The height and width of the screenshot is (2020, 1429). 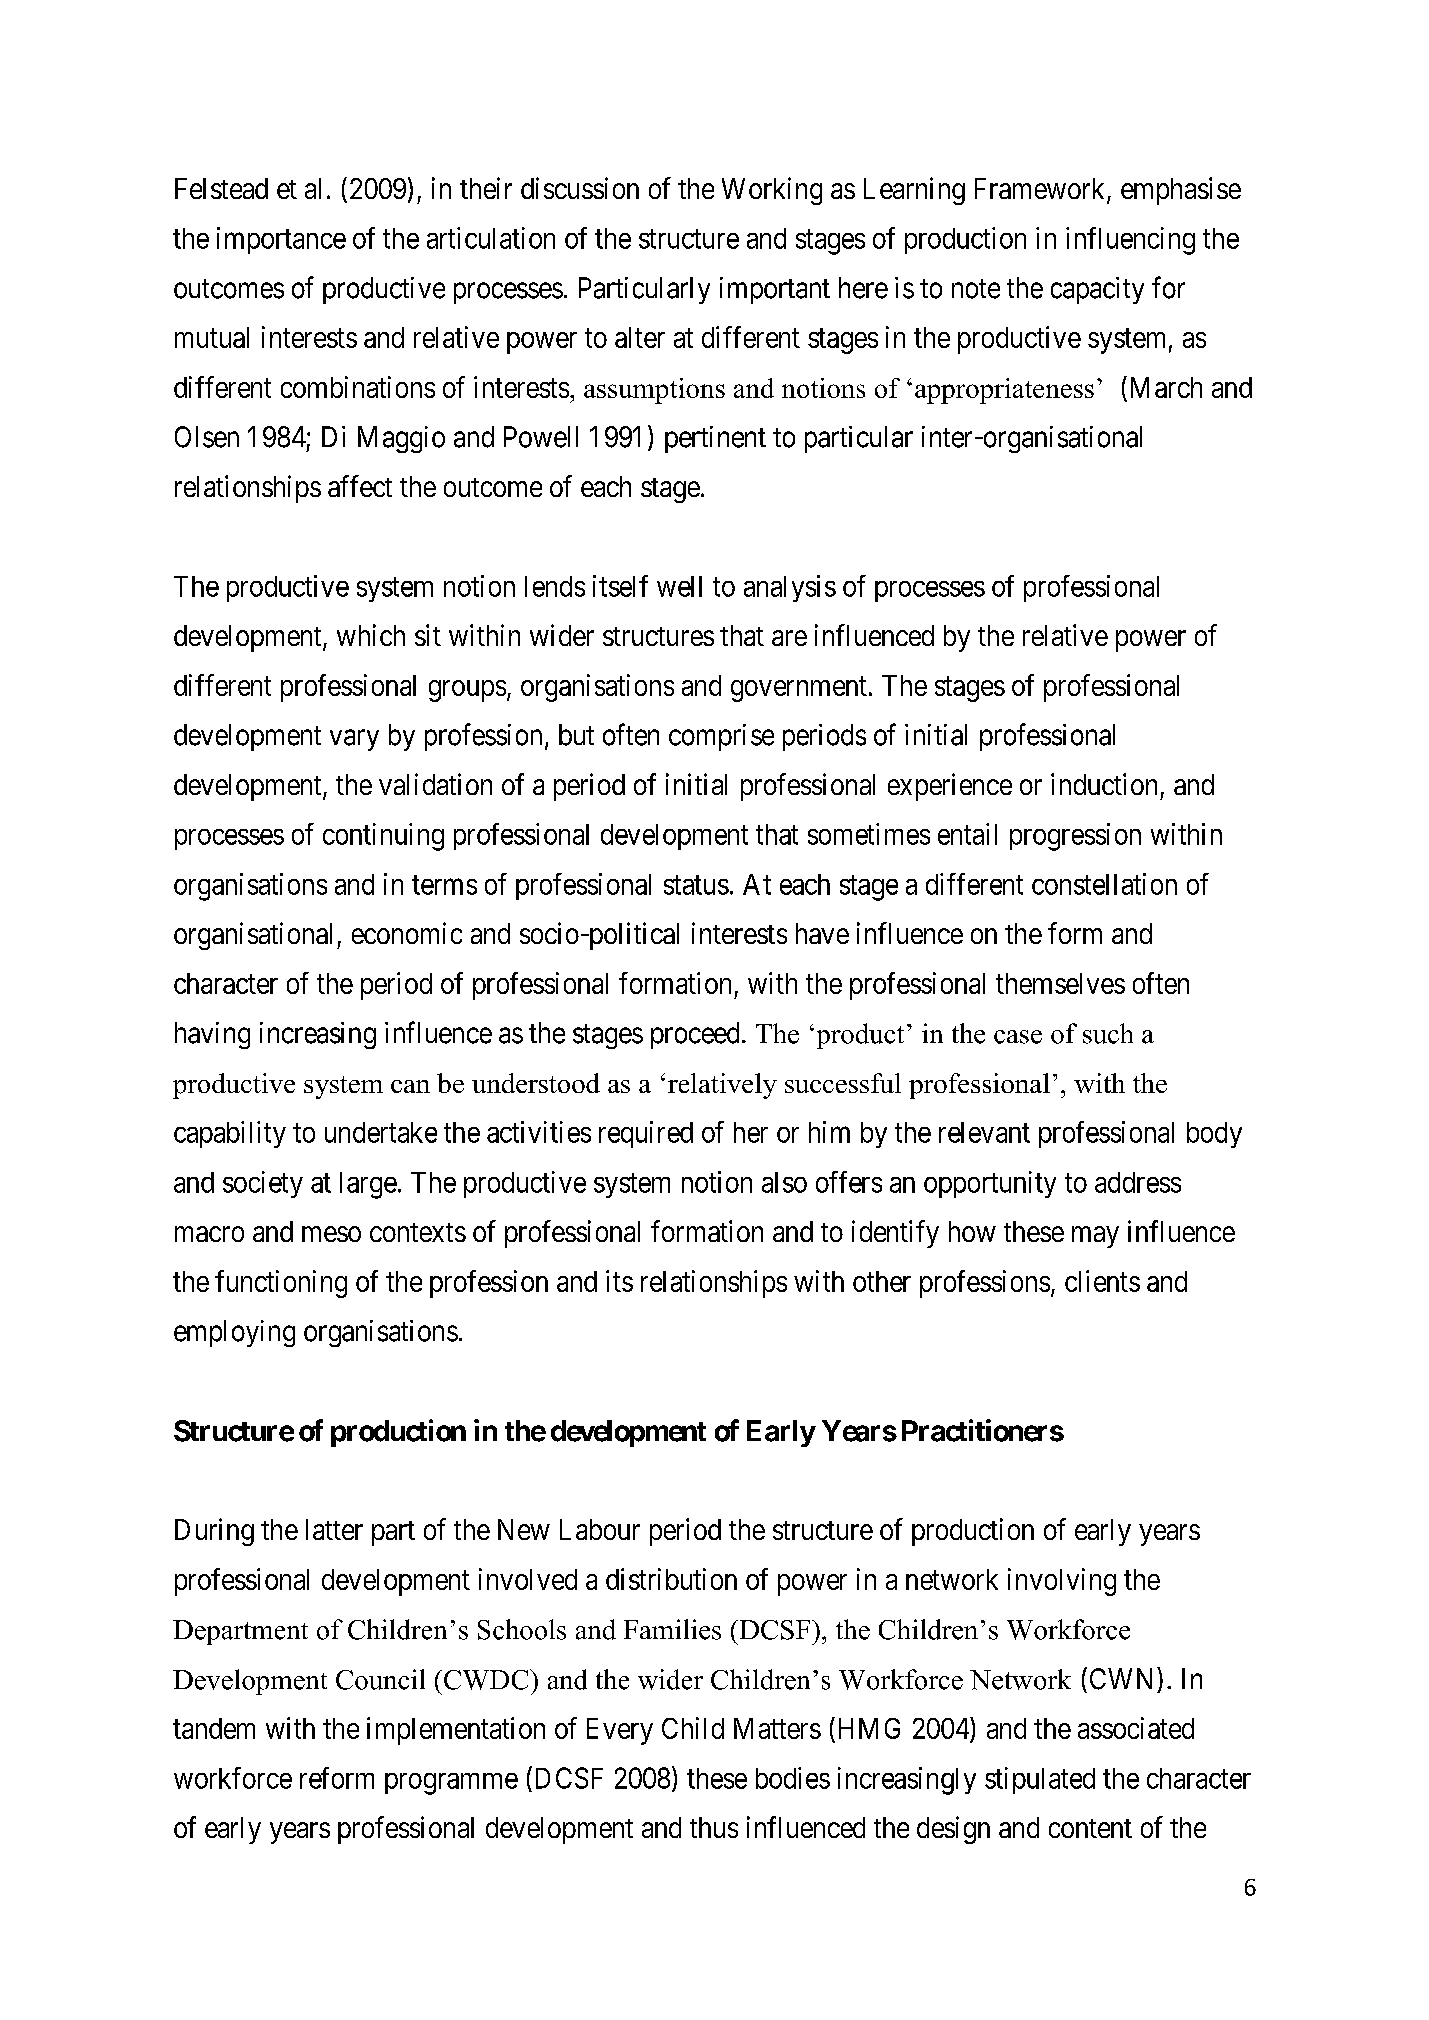 I want to click on proceed, so click(x=695, y=1035).
